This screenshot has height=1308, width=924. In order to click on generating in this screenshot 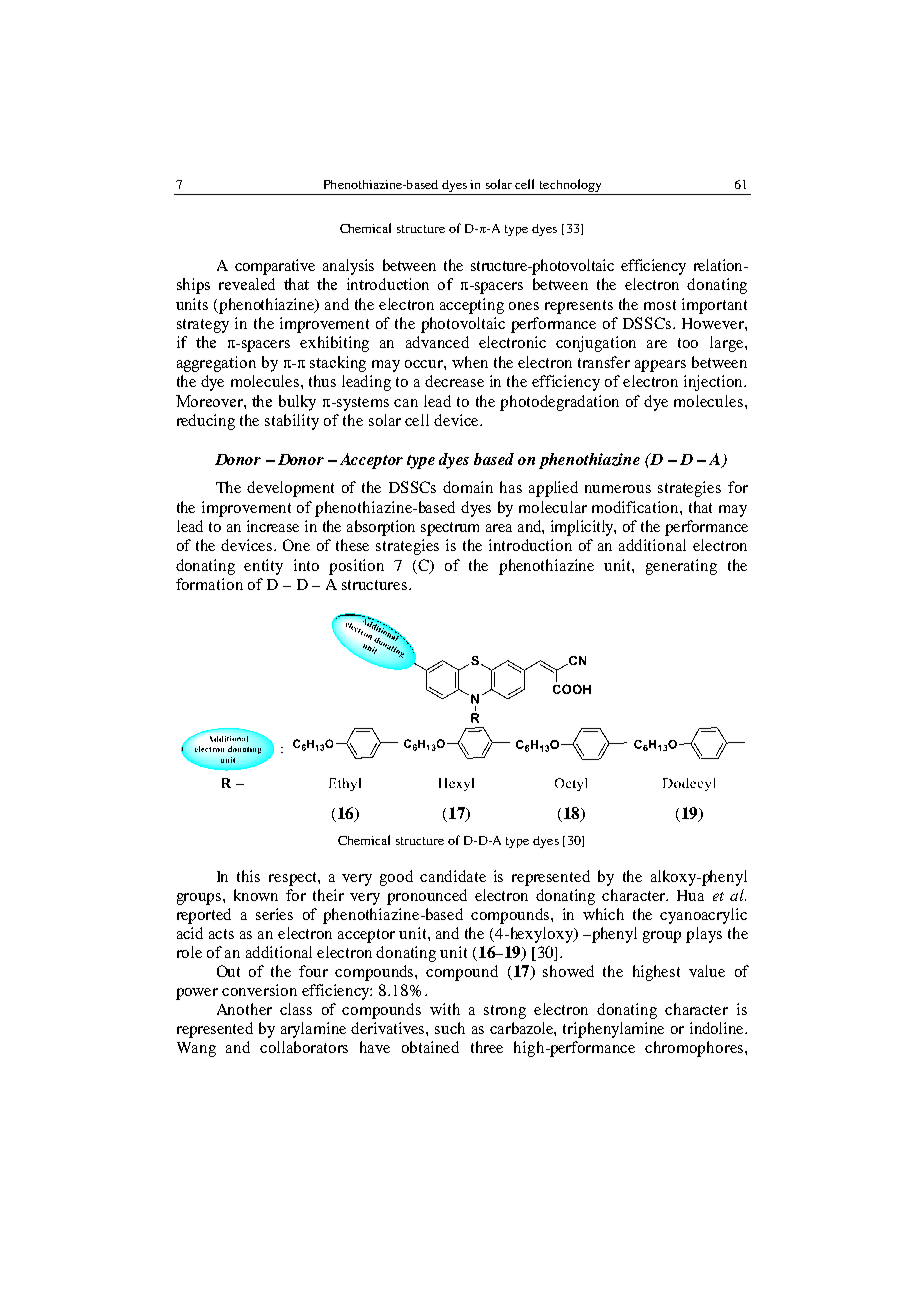, I will do `click(681, 567)`.
